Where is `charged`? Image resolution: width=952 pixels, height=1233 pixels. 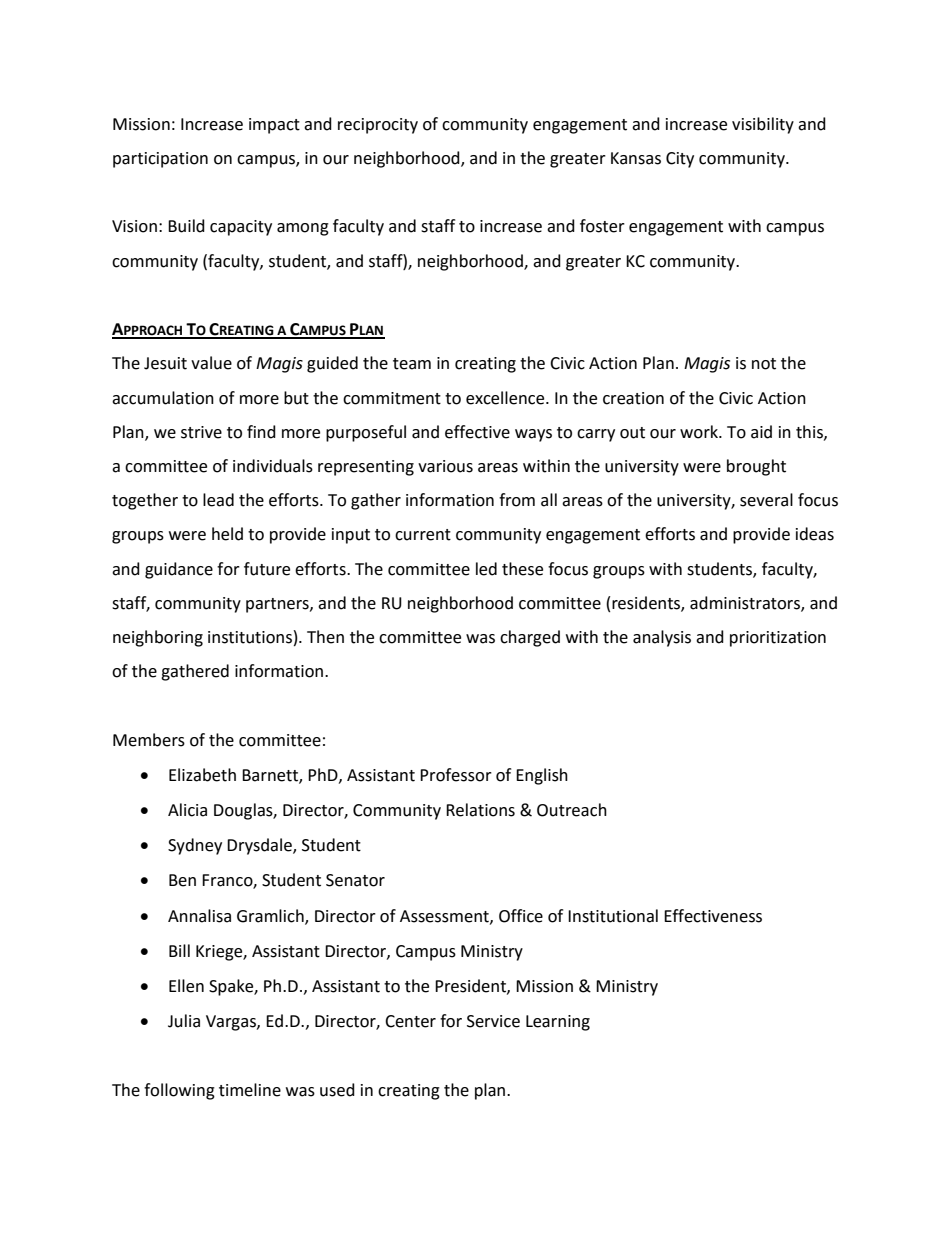 charged is located at coordinates (530, 638).
